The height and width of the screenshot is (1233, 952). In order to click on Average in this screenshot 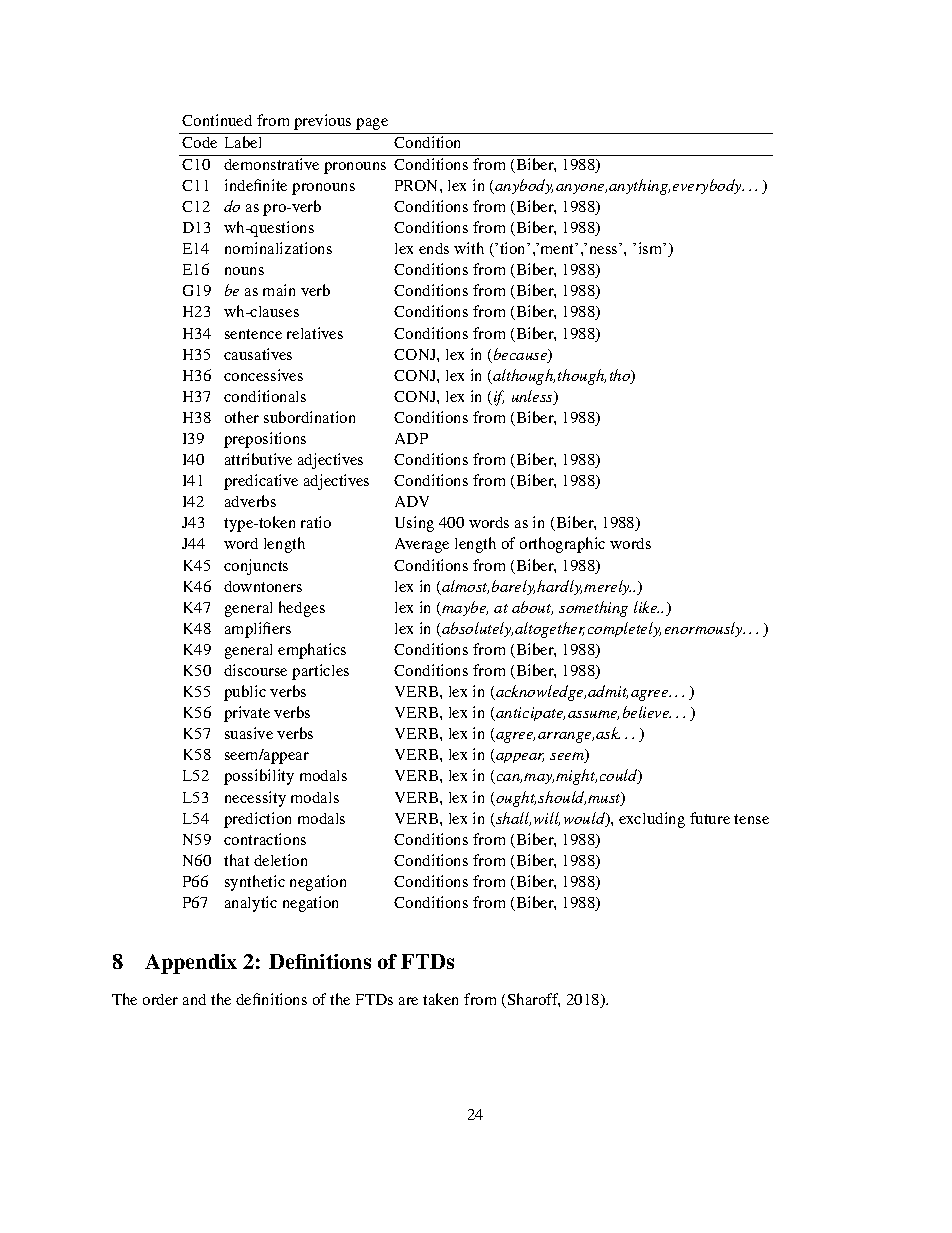, I will do `click(422, 545)`.
